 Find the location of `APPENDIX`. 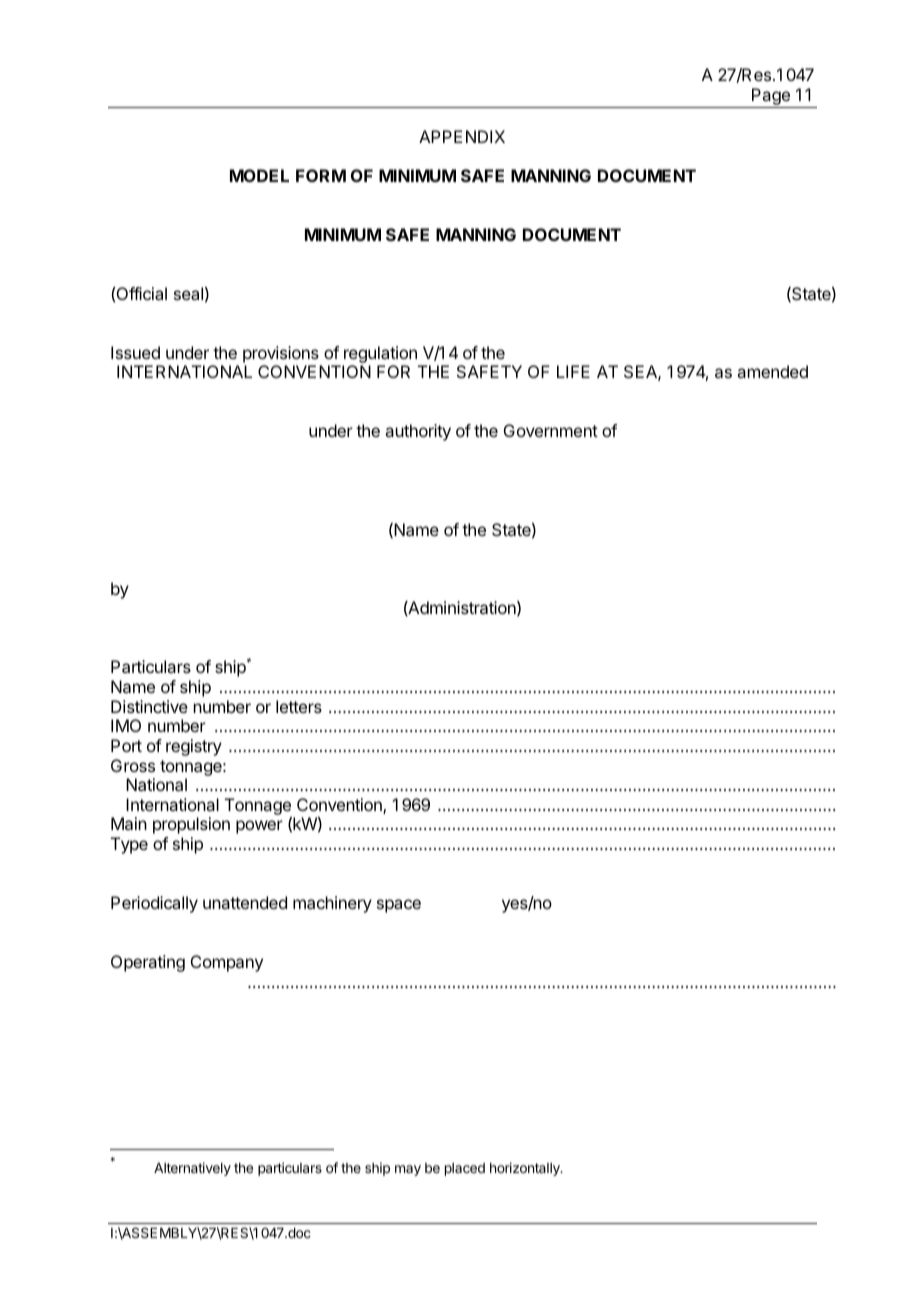

APPENDIX is located at coordinates (462, 136).
